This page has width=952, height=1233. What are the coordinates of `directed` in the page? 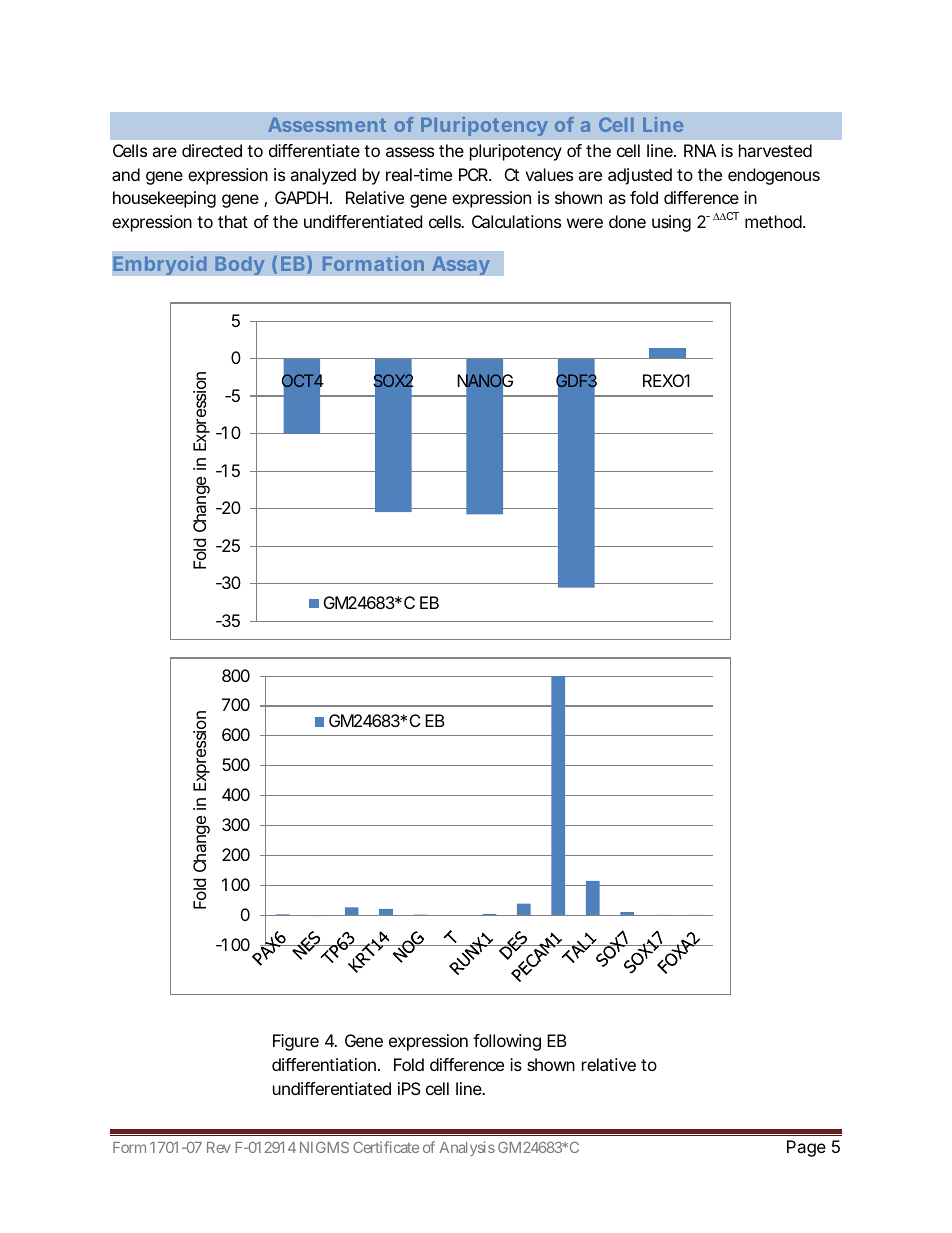 It's located at (212, 150).
